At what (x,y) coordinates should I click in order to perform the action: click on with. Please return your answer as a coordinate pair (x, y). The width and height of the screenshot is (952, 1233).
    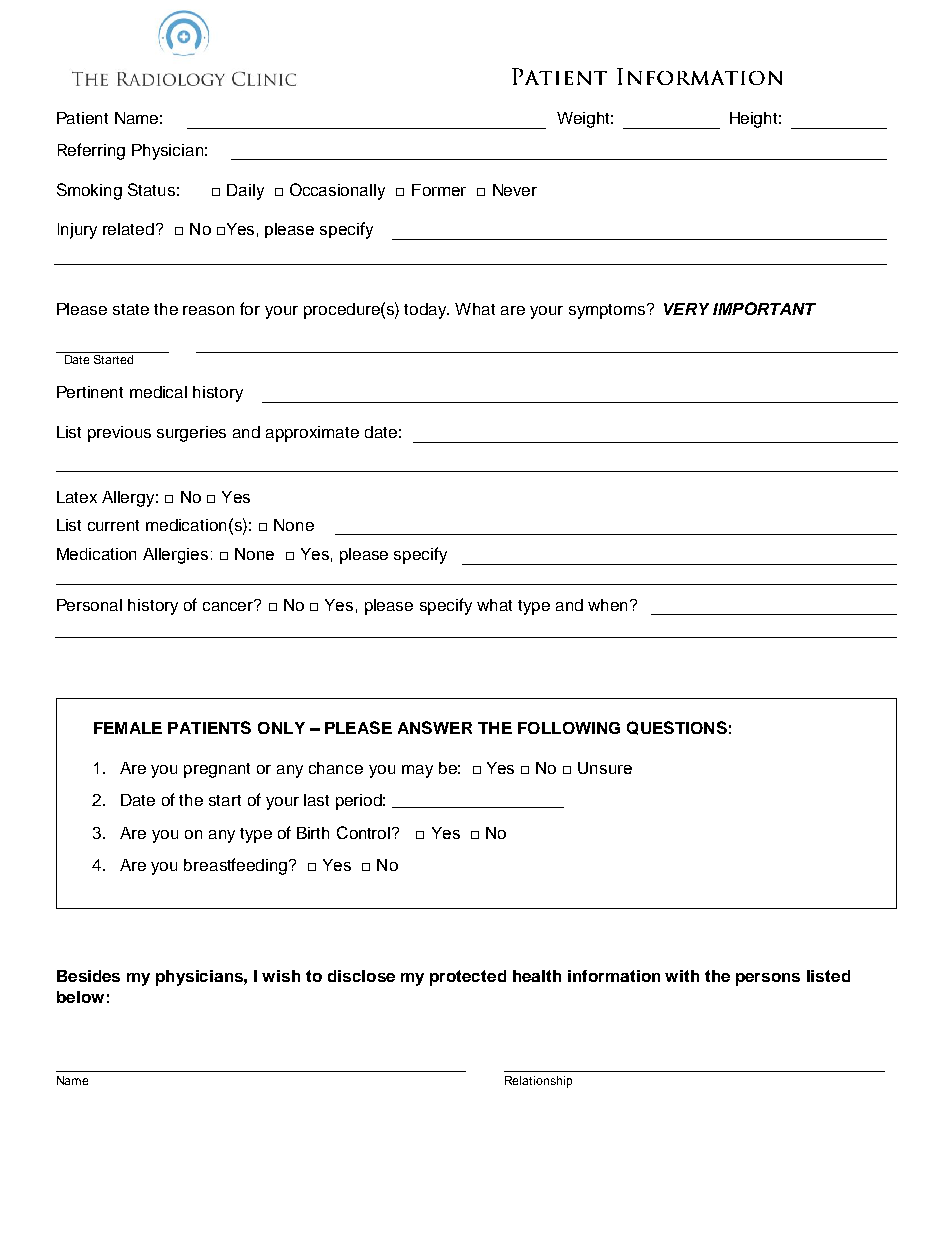
    Looking at the image, I should click on (682, 976).
